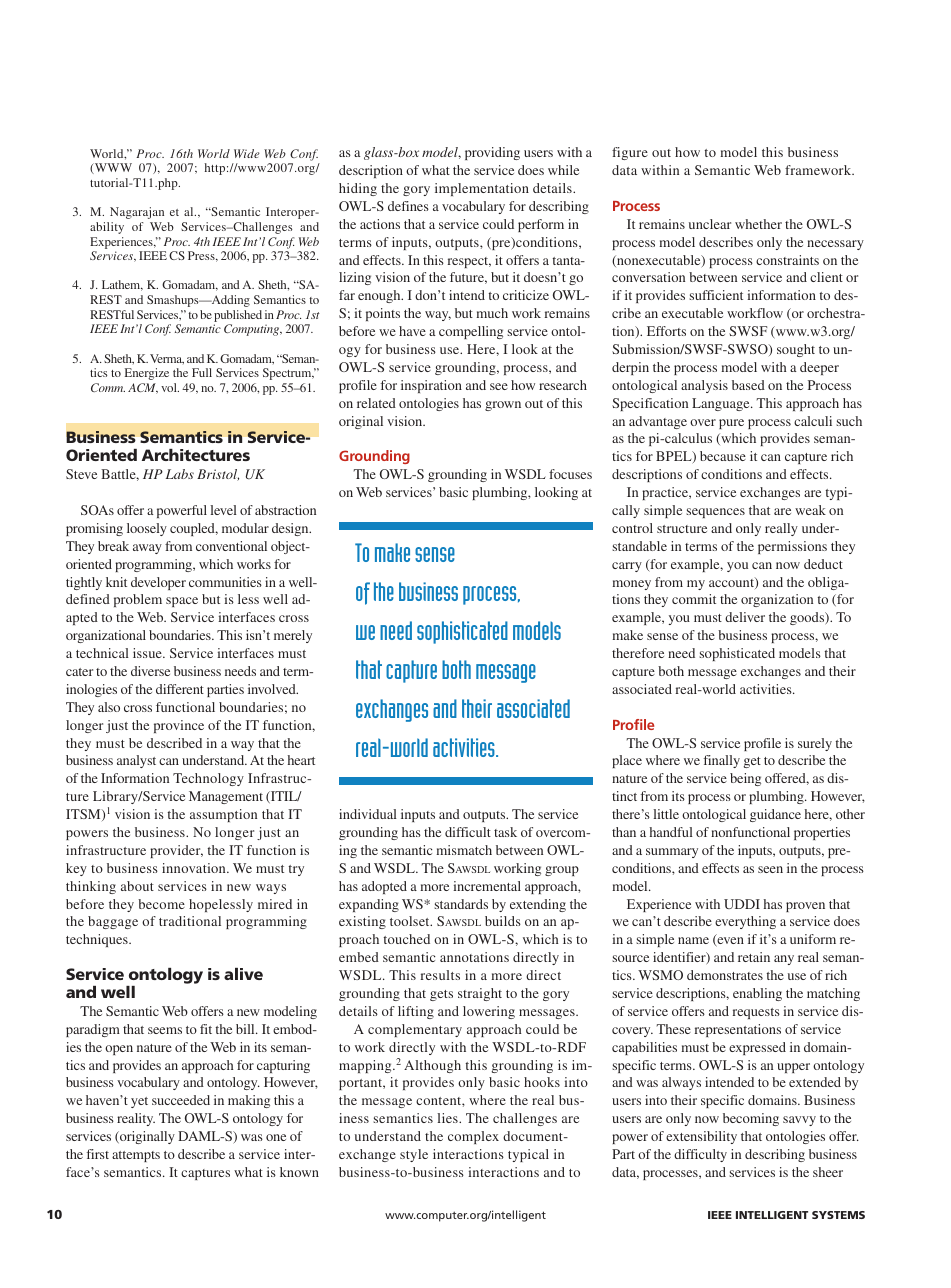 Image resolution: width=951 pixels, height=1288 pixels. What do you see at coordinates (473, 1137) in the page?
I see `complex` at bounding box center [473, 1137].
